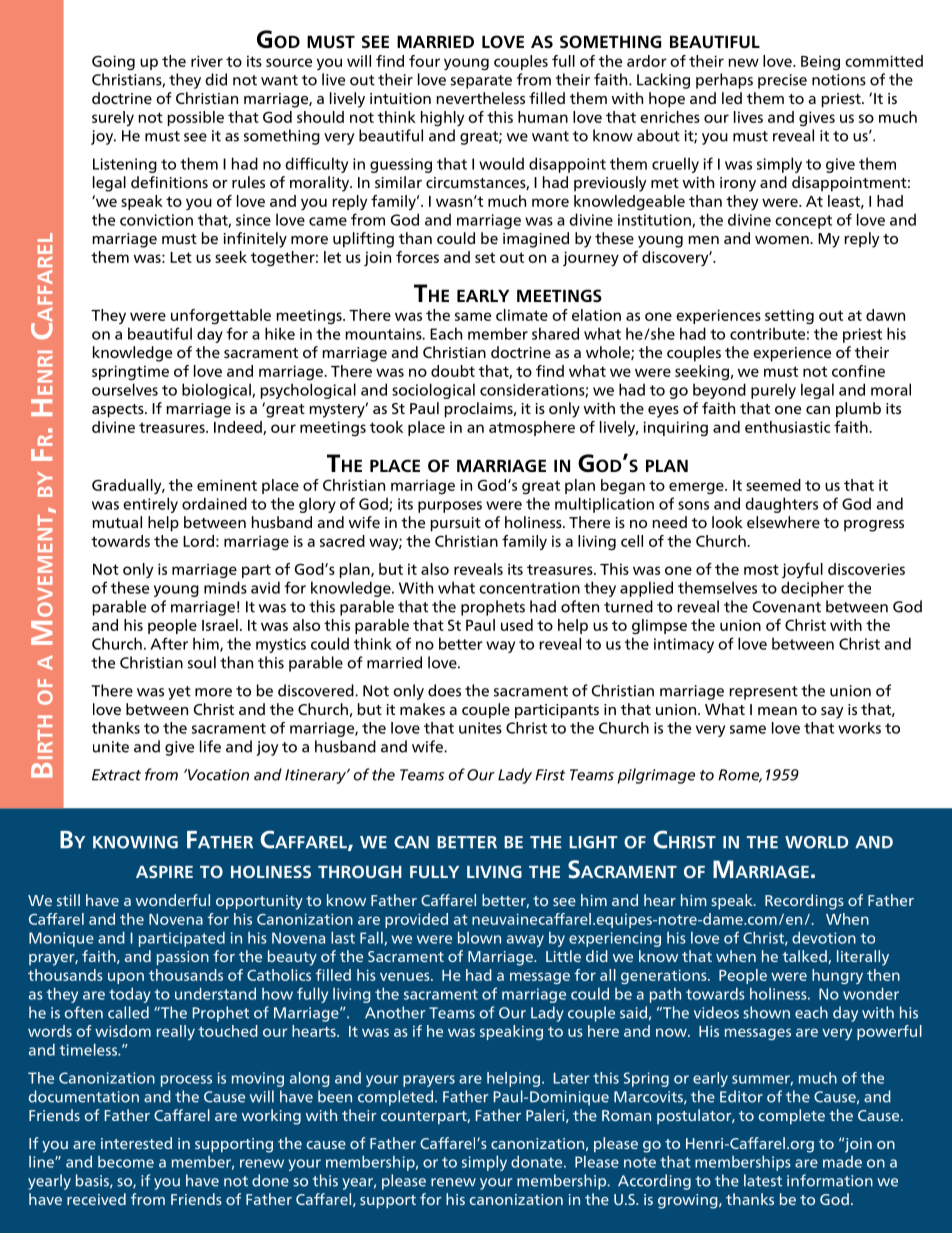 This page has height=1233, width=952. I want to click on become, so click(126, 1162).
